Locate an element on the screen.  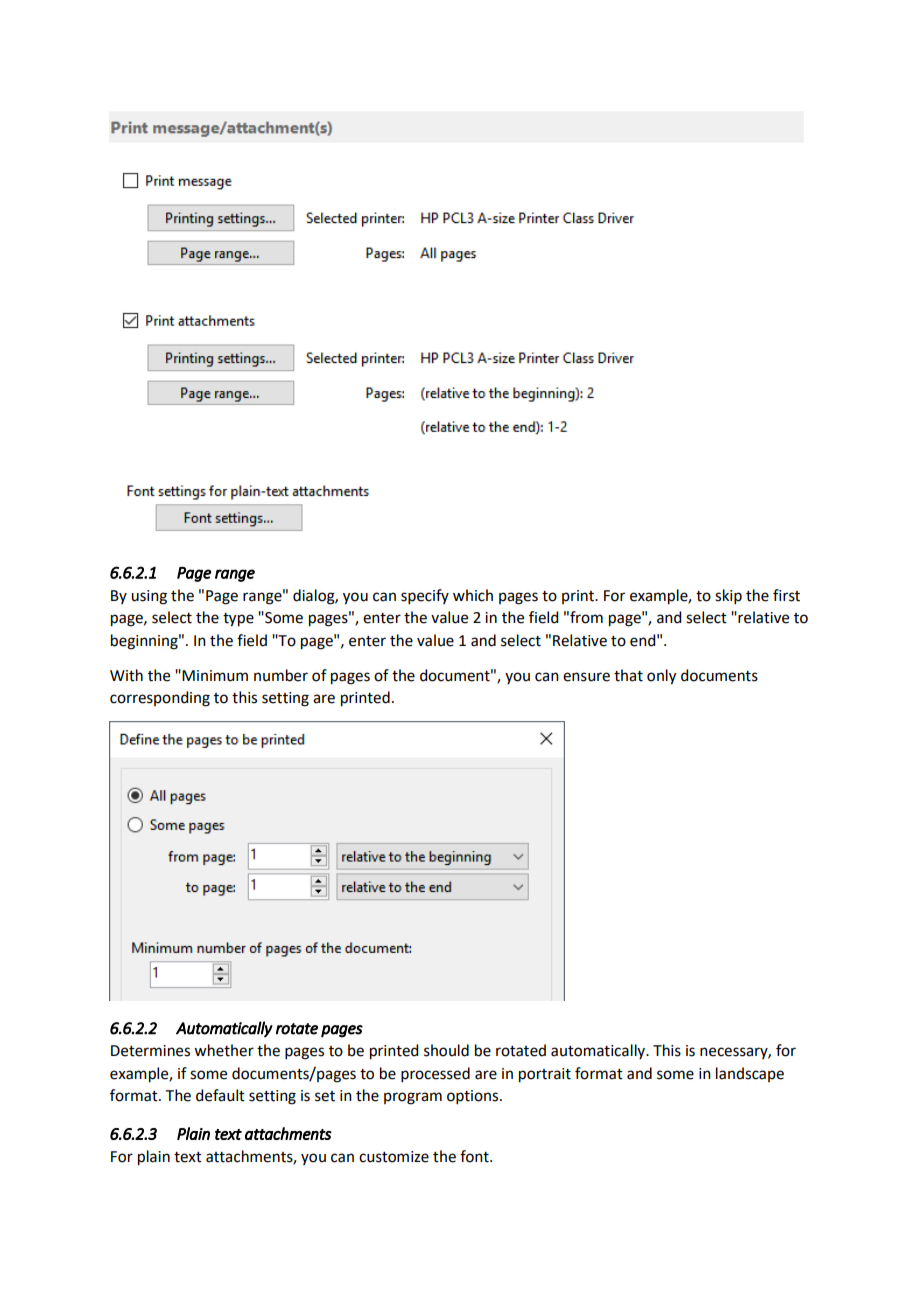
font is located at coordinates (475, 1156).
